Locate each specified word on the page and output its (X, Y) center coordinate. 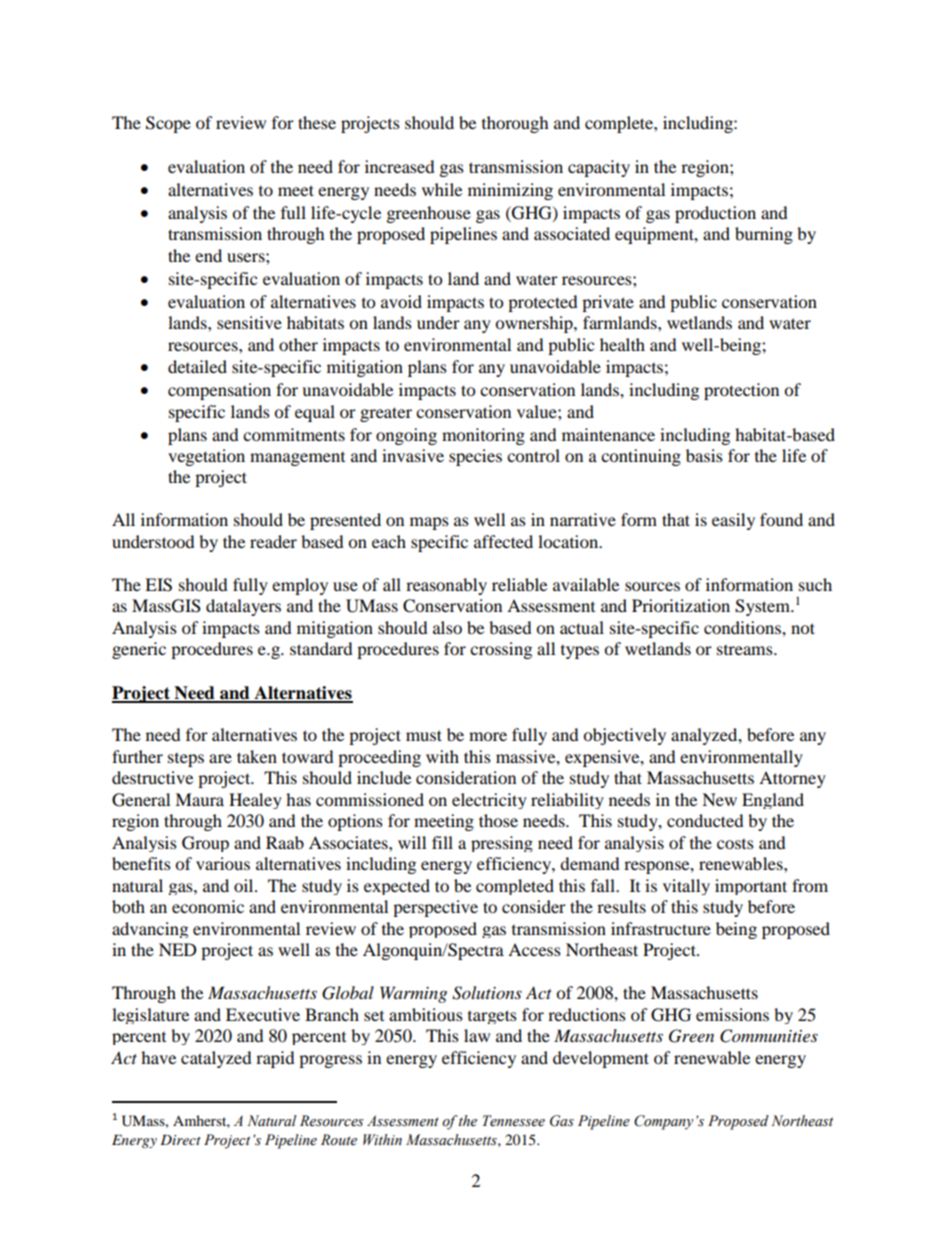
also (447, 627)
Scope (168, 124)
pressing (502, 844)
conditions (743, 627)
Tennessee (514, 1121)
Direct (180, 1140)
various (223, 863)
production (715, 214)
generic (139, 650)
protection (741, 391)
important (751, 887)
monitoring (483, 436)
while (442, 189)
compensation (219, 391)
